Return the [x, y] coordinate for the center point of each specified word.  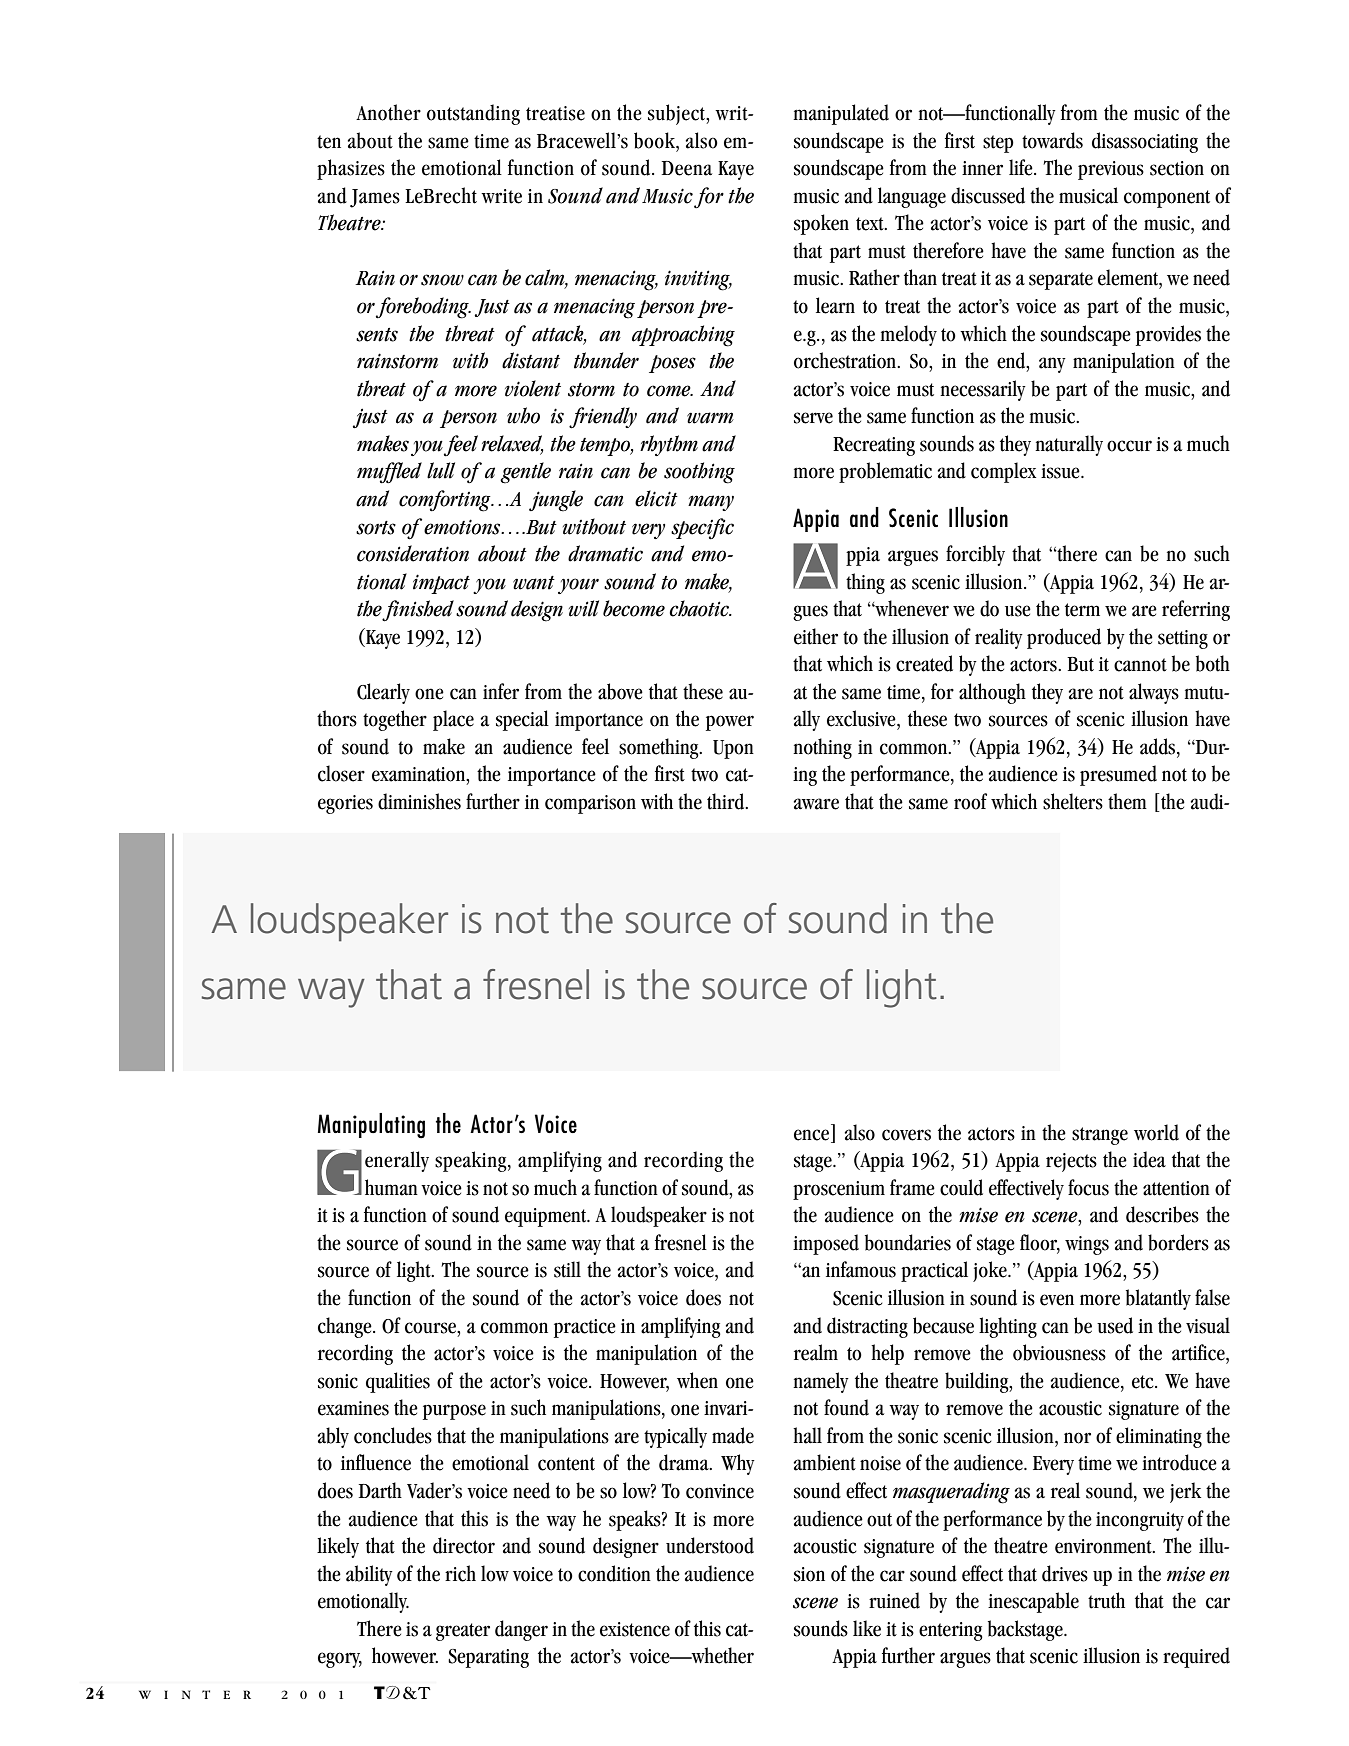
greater [463, 1632]
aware [816, 804]
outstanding [473, 114]
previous [1111, 170]
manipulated [841, 114]
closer [341, 773]
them [1127, 801]
